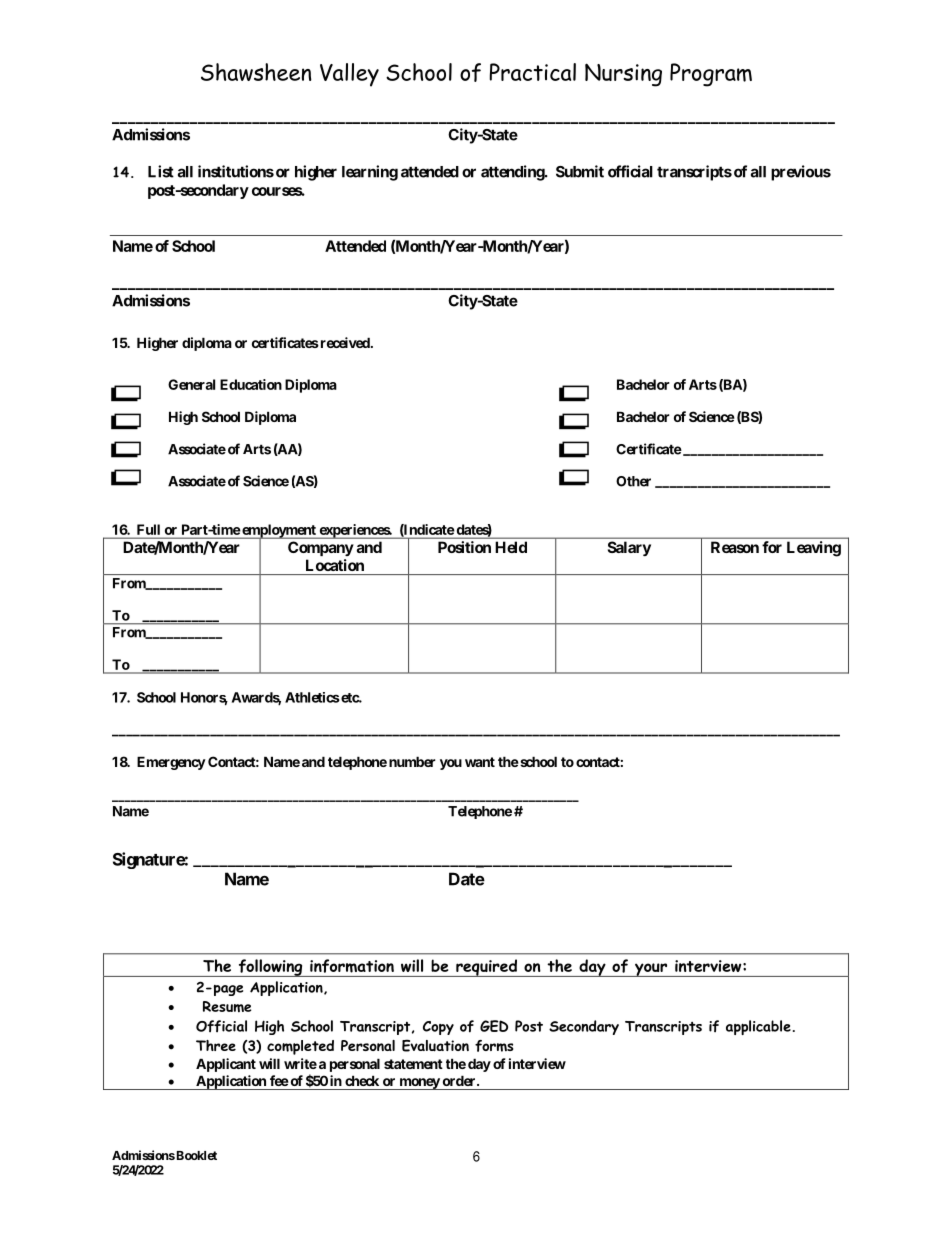  Describe the element at coordinates (161, 171) in the image. I see `List` at that location.
